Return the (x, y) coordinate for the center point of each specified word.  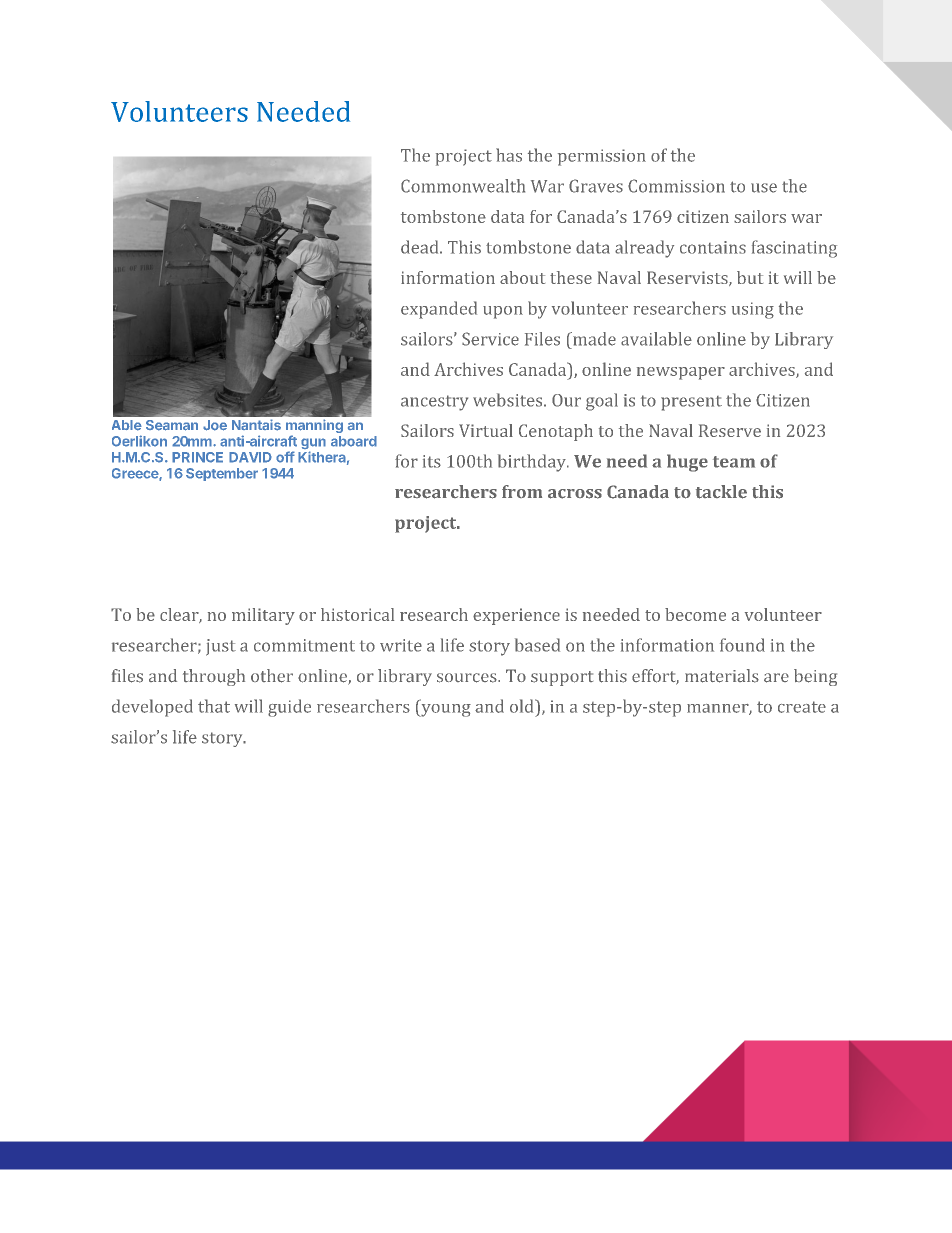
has (509, 155)
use (764, 188)
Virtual (486, 430)
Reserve (730, 430)
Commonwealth (463, 186)
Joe (215, 425)
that (214, 706)
